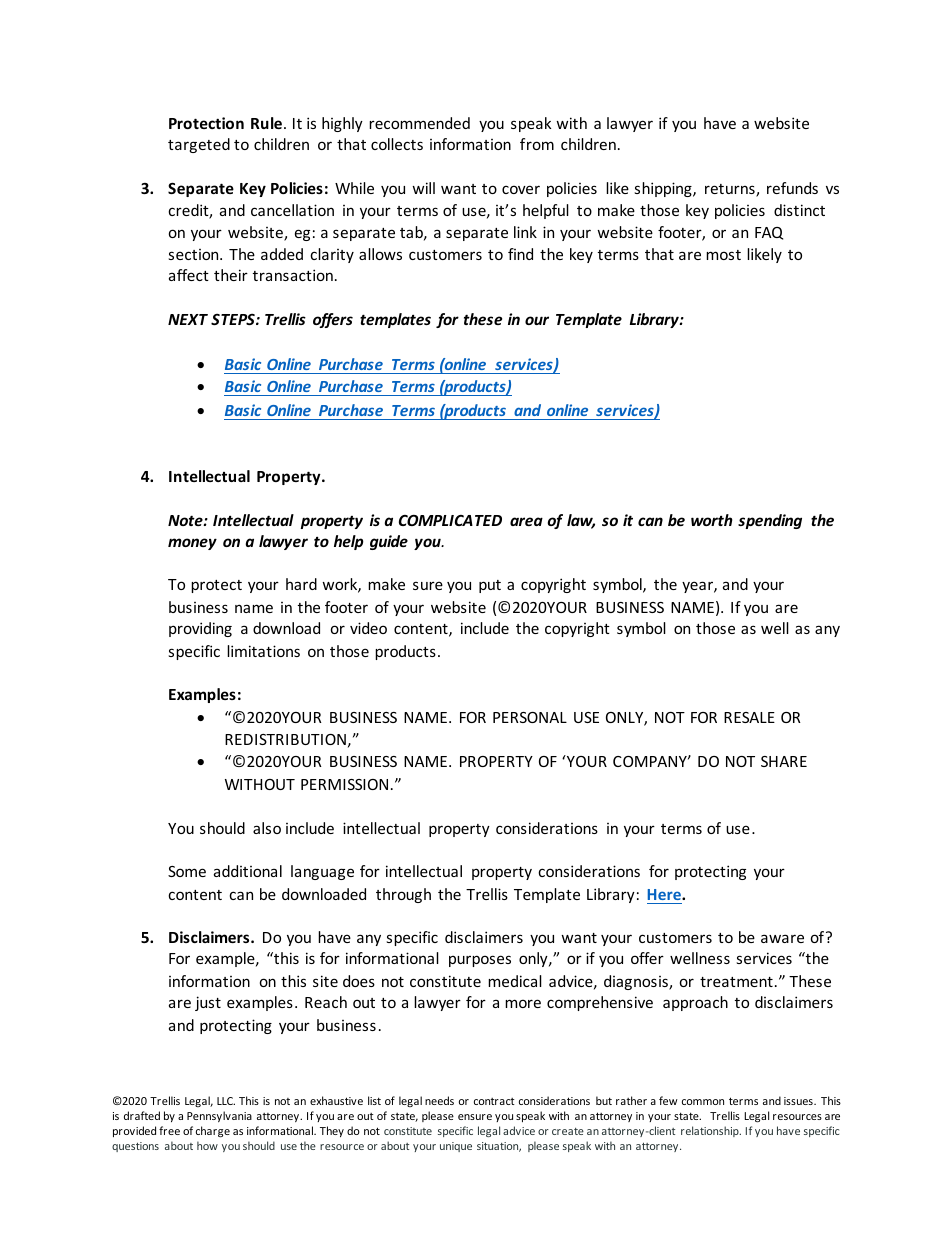  Describe the element at coordinates (419, 123) in the screenshot. I see `recommended` at that location.
